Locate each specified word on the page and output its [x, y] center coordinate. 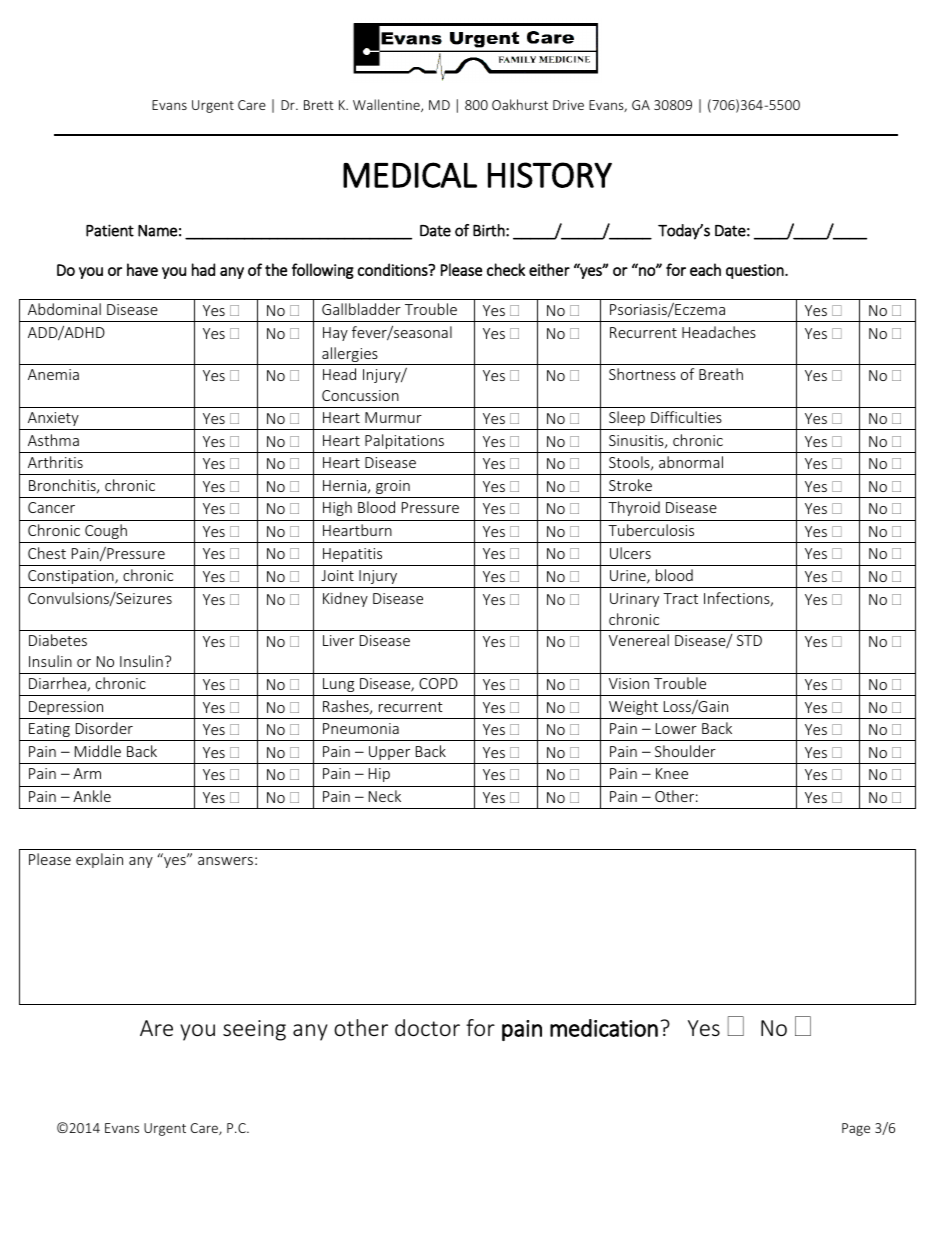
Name [157, 231]
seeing [254, 1030]
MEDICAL [410, 175]
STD [749, 640]
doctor [427, 1027]
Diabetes [58, 640]
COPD [438, 683]
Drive [568, 105]
